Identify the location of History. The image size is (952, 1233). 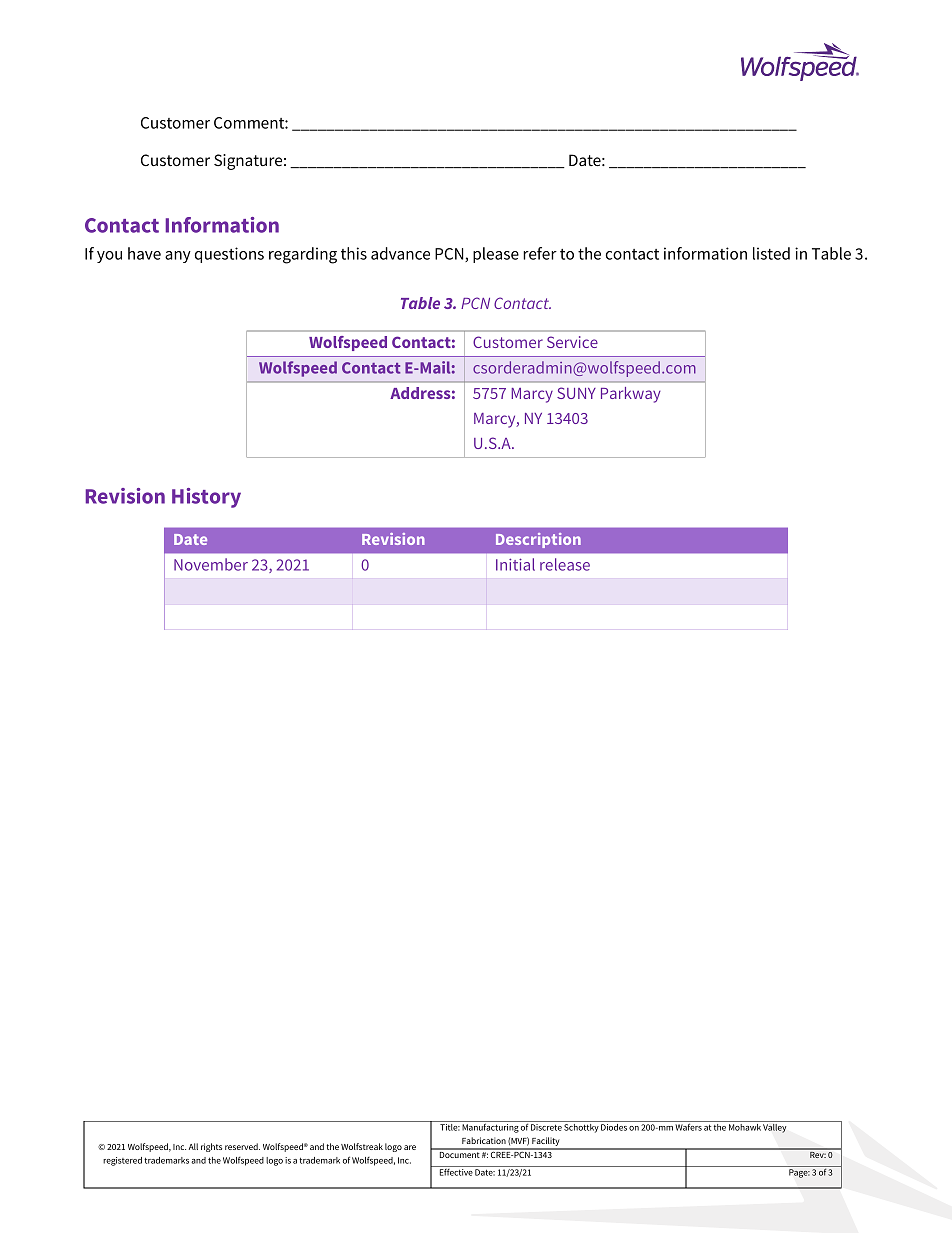
(206, 498).
